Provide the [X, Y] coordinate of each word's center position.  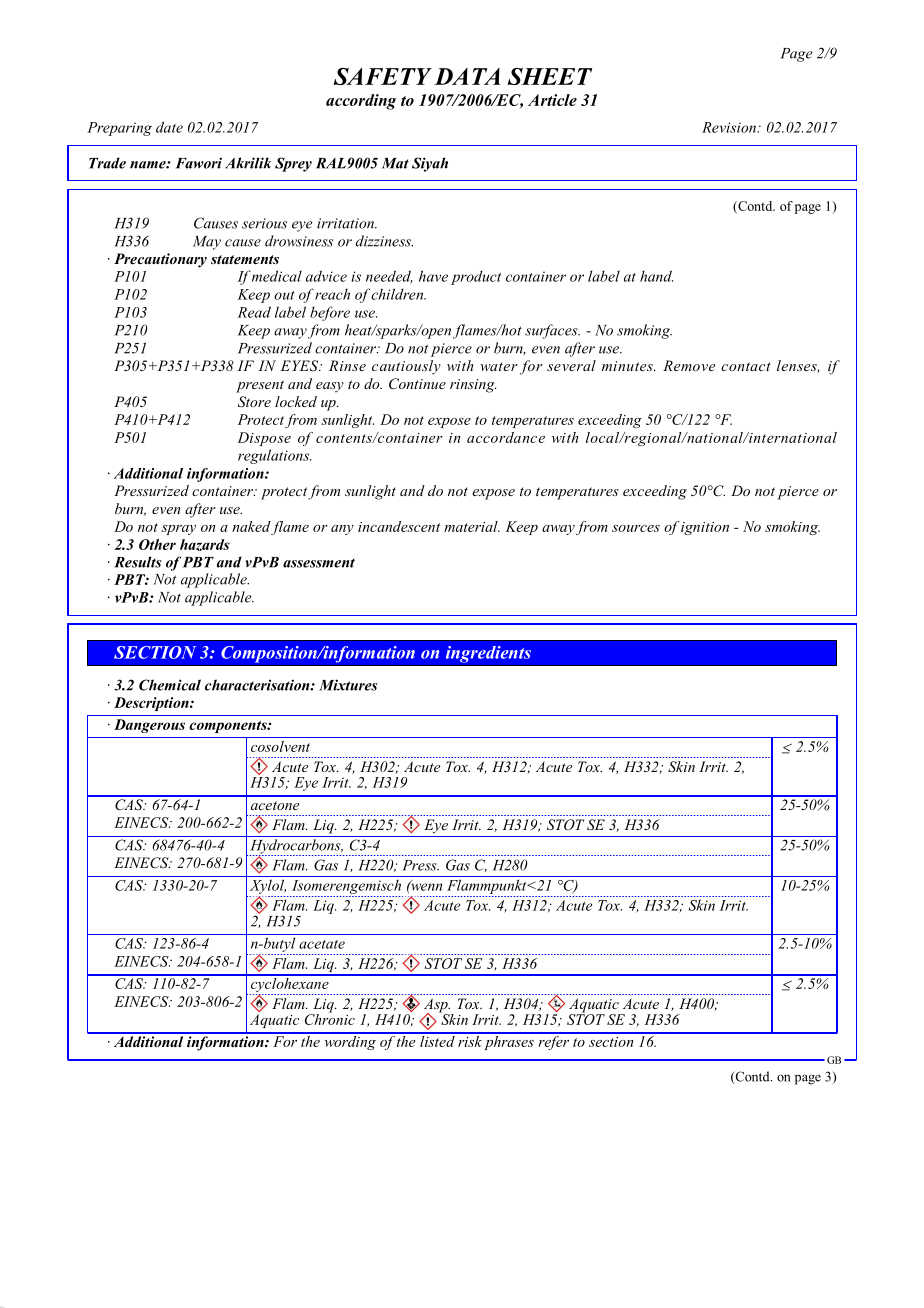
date [169, 127]
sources [636, 528]
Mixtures [348, 685]
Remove [689, 365]
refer [554, 1041]
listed [437, 1040]
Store [254, 402]
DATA [467, 76]
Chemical [170, 685]
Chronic [330, 1018]
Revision [730, 127]
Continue [417, 384]
